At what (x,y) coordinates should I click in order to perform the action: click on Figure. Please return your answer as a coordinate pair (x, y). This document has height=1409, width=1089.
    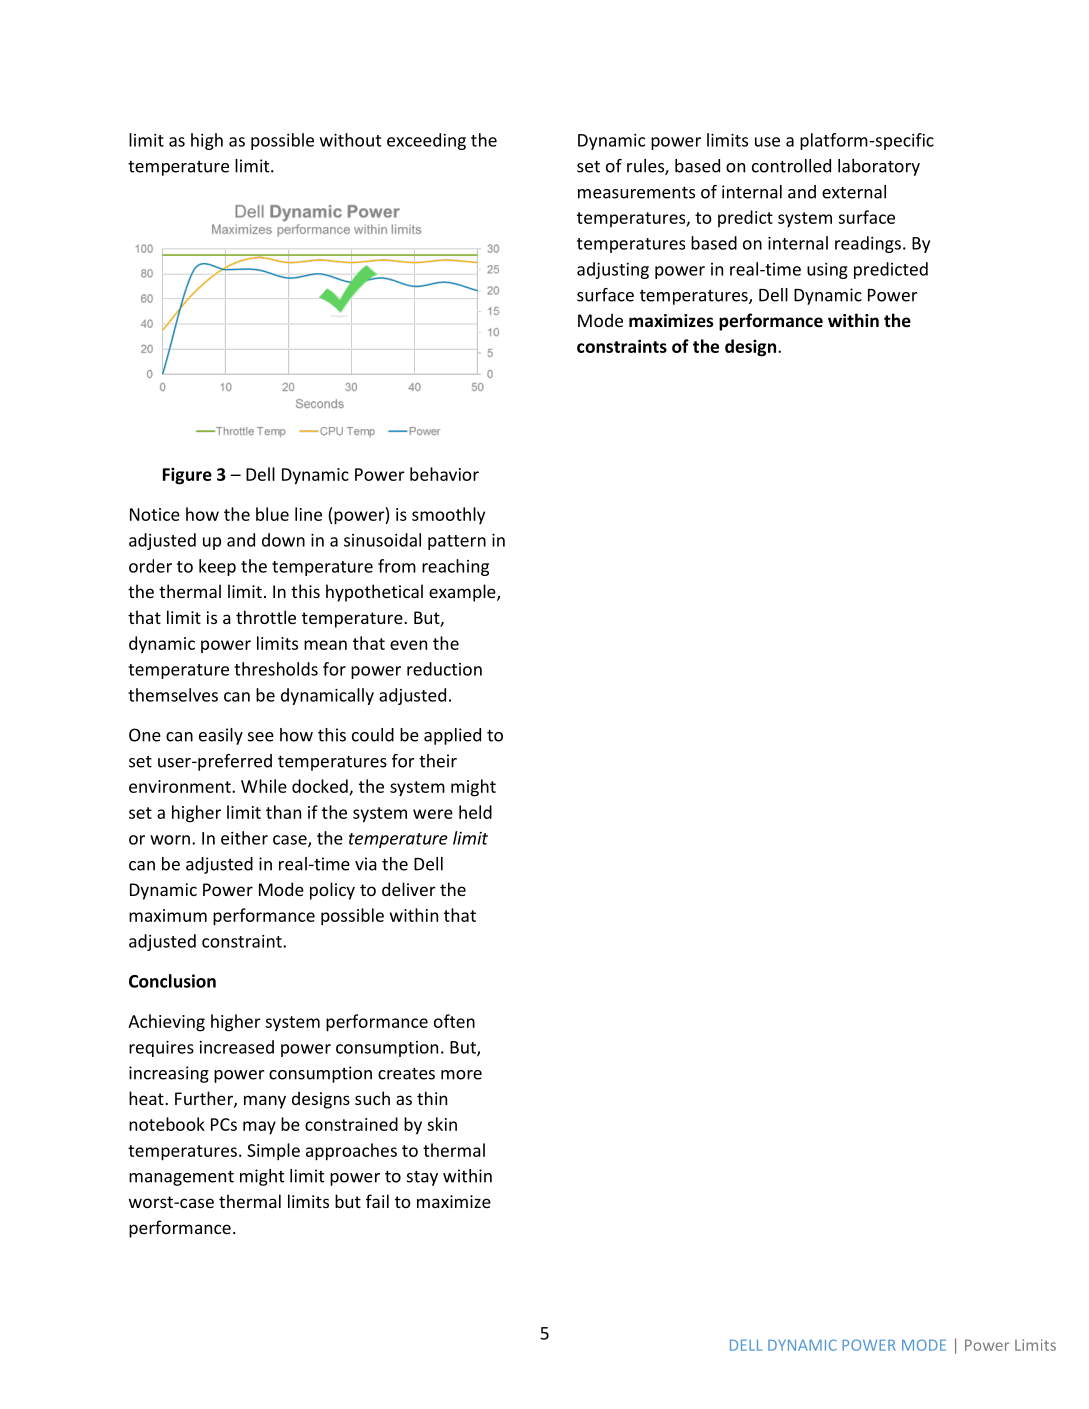
    Looking at the image, I should click on (187, 476).
